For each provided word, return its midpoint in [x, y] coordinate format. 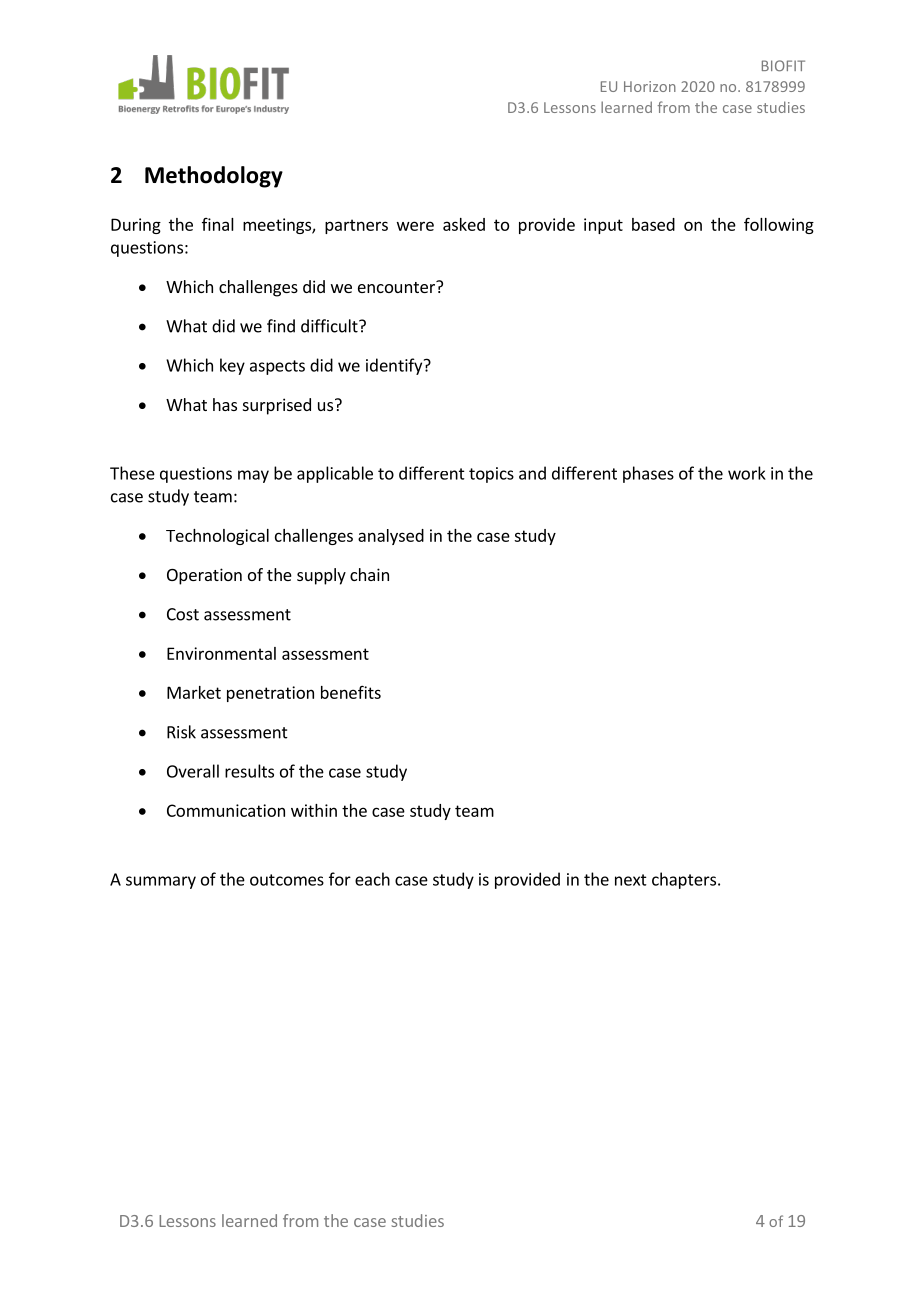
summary [161, 882]
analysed [391, 537]
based [653, 224]
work [747, 473]
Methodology [214, 177]
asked [464, 224]
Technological [217, 537]
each [372, 879]
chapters [685, 880]
